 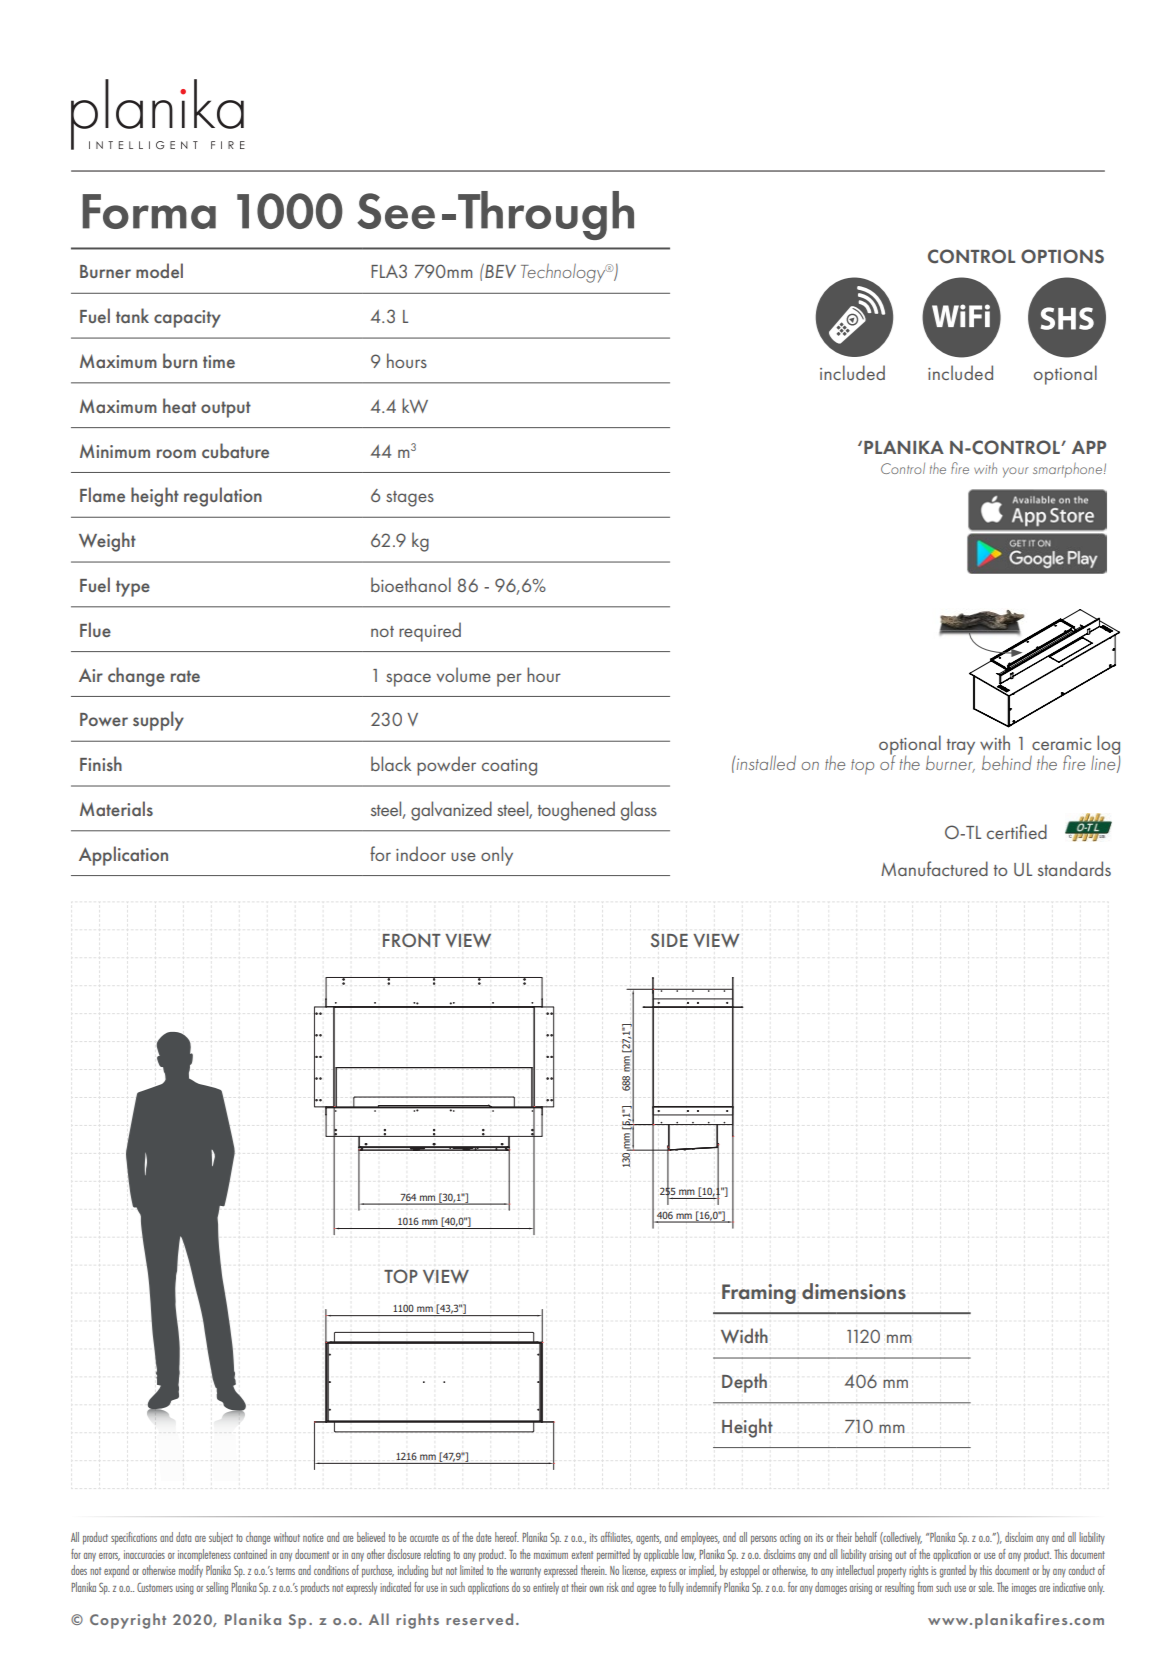 I want to click on granted, so click(x=953, y=1571).
